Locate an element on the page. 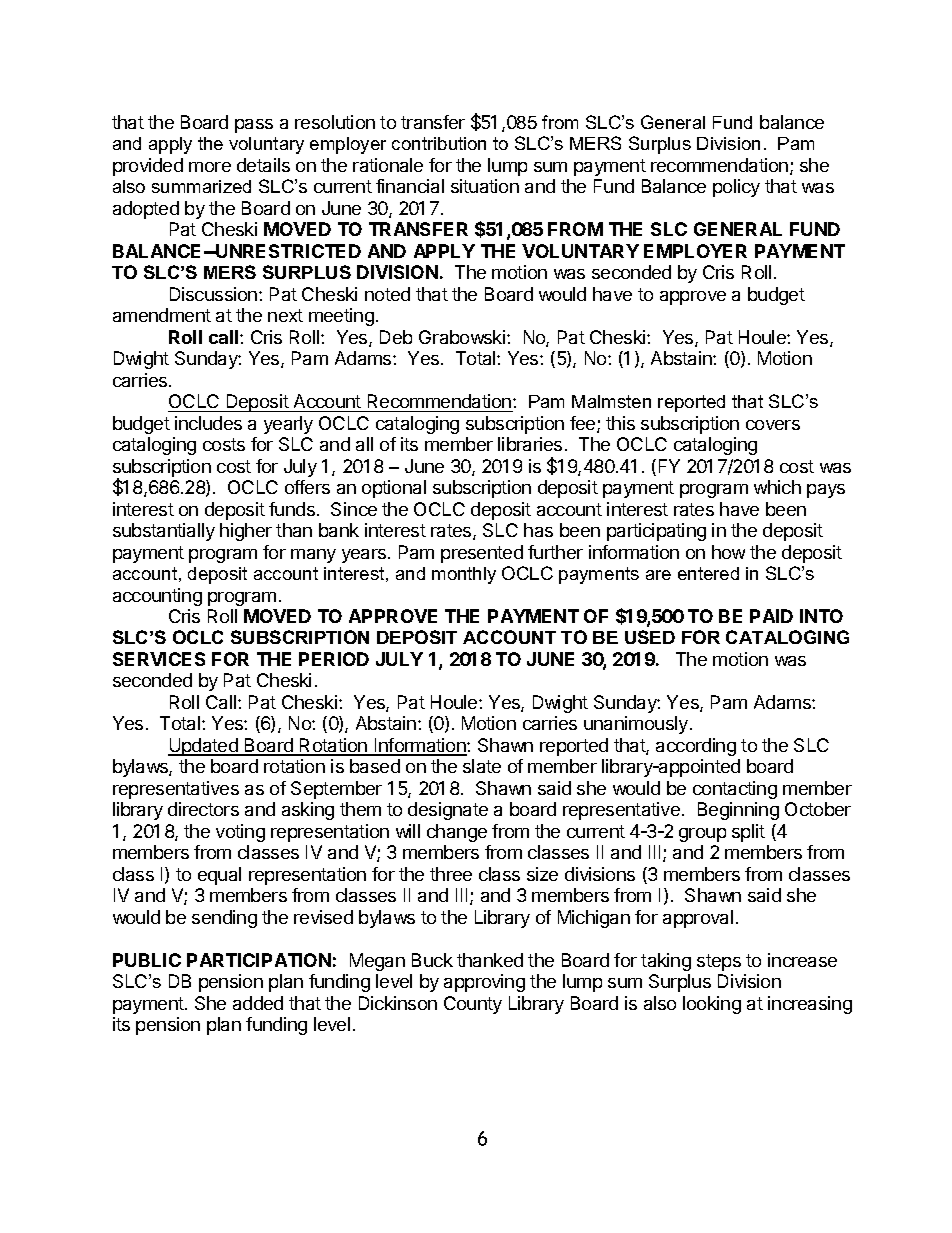 The height and width of the image is (1233, 952). PARTICIPATION is located at coordinates (259, 960).
